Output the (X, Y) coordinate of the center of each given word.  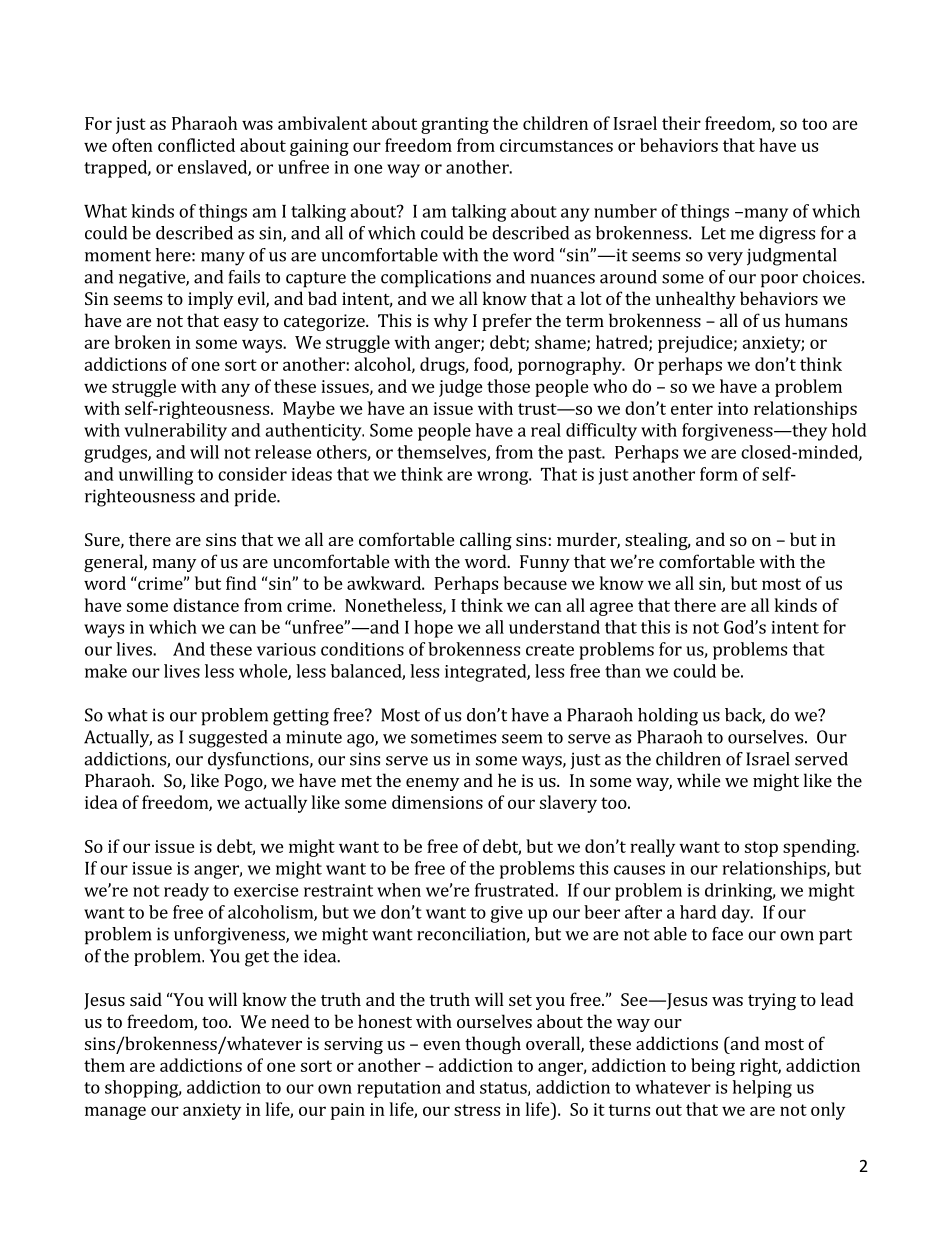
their (681, 123)
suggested (228, 739)
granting (455, 125)
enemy (432, 784)
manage (115, 1113)
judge (461, 388)
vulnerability (175, 432)
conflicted (196, 145)
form (719, 474)
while (698, 780)
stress (477, 1110)
